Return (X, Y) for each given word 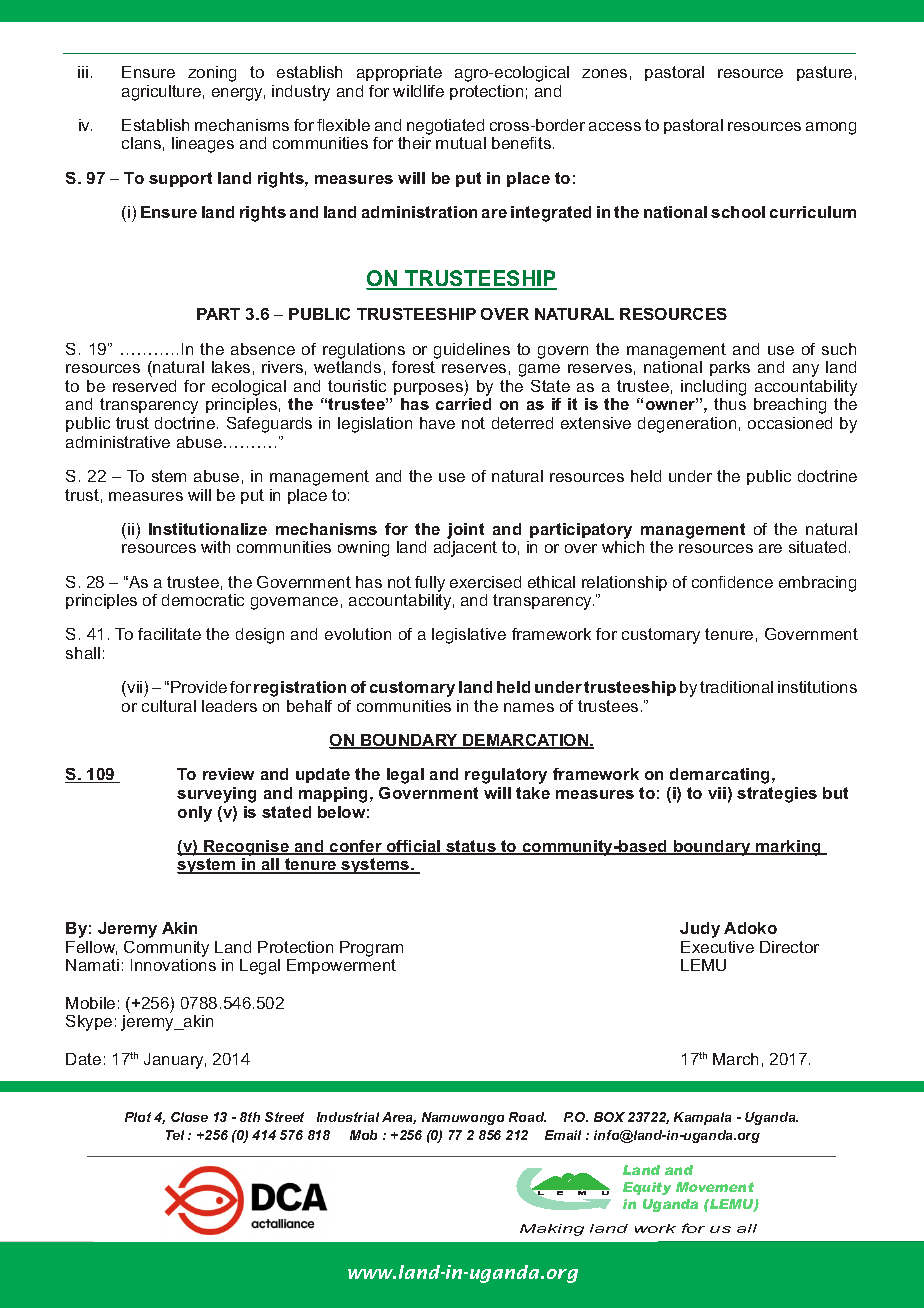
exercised (485, 582)
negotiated (445, 127)
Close (189, 1117)
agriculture (161, 93)
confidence (732, 582)
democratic (203, 600)
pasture (824, 73)
